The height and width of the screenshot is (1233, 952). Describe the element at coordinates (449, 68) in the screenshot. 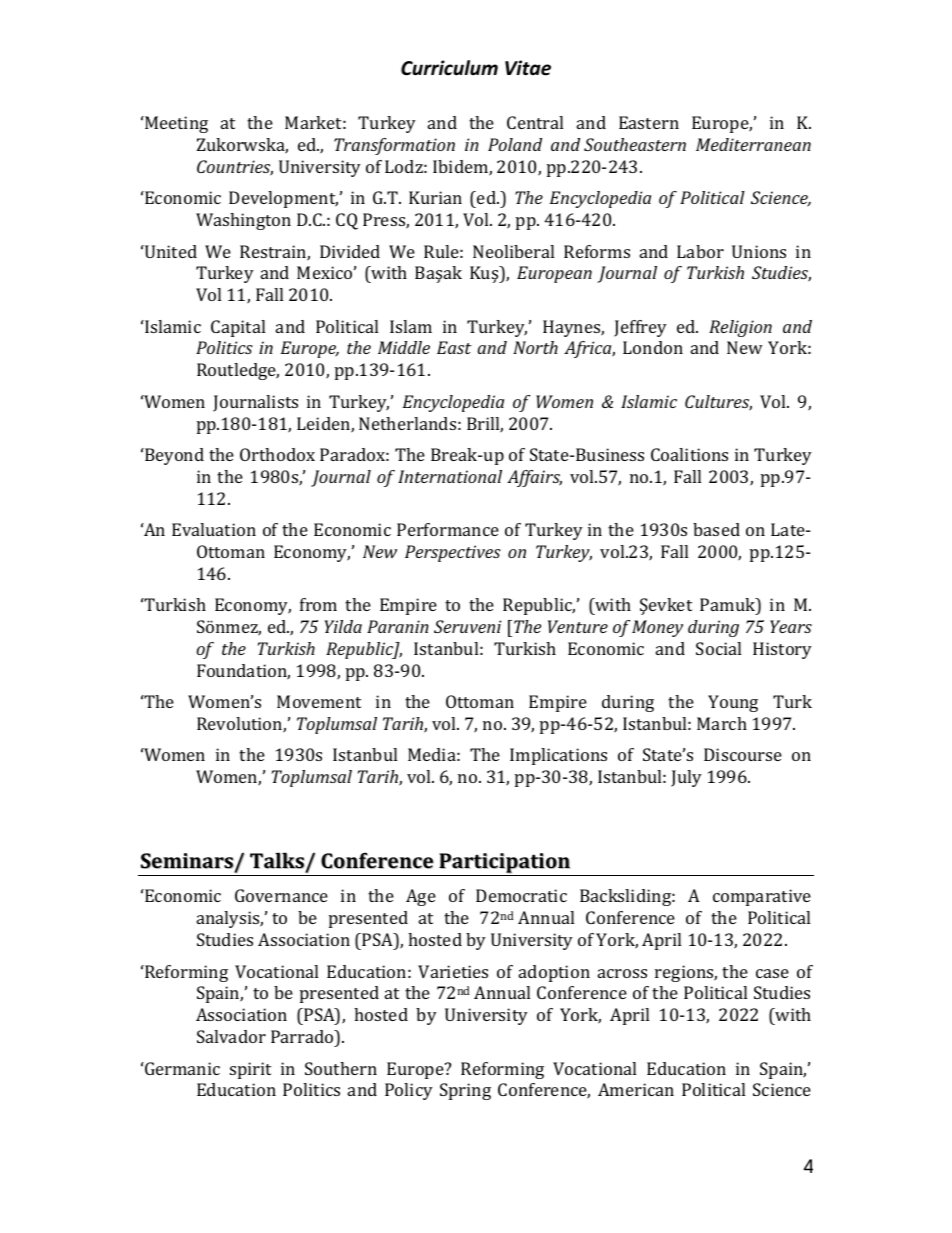

I see `Curriculum` at that location.
